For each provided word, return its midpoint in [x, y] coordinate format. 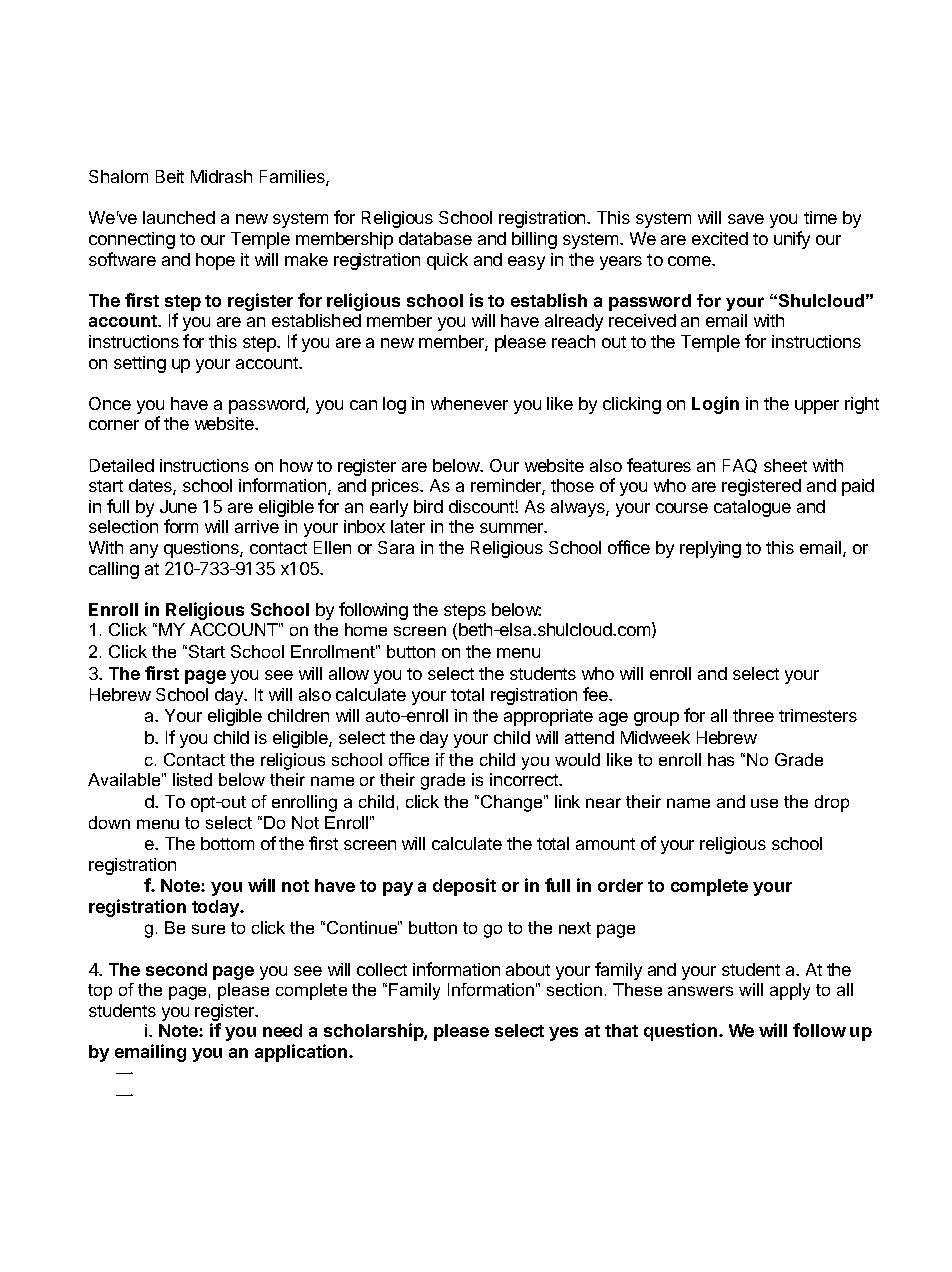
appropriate [548, 717]
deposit [464, 887]
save [746, 219]
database [435, 238]
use [764, 803]
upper [817, 407]
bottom [227, 843]
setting [140, 364]
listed [192, 779]
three [753, 715]
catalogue [752, 508]
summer [513, 528]
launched [179, 217]
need [282, 1030]
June [178, 506]
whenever [469, 403]
